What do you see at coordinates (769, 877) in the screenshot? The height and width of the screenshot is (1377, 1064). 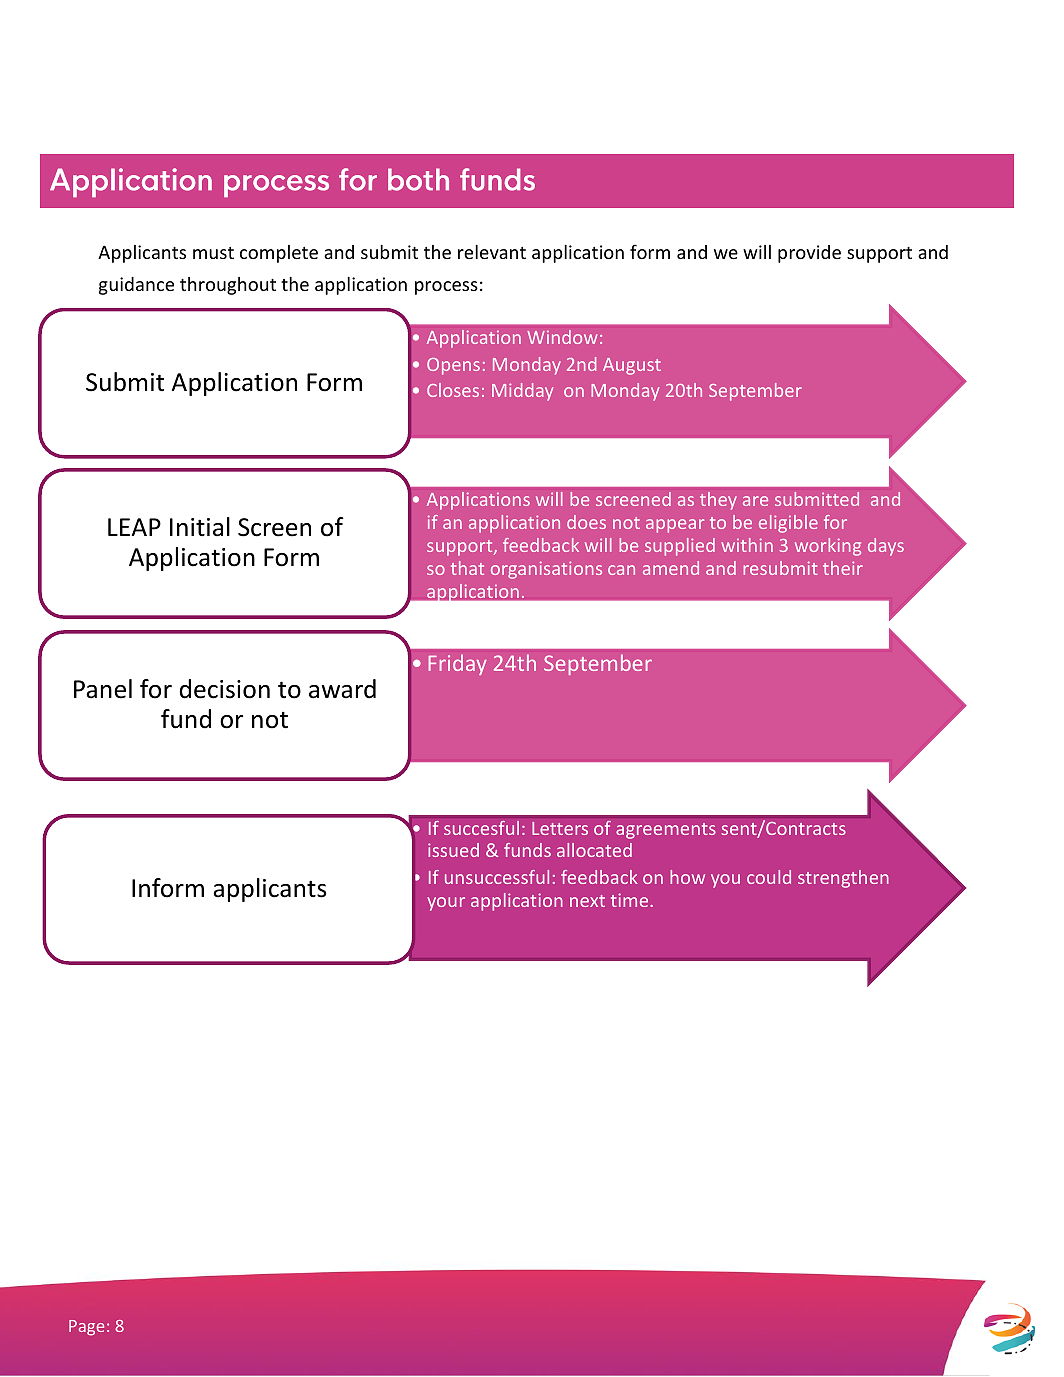 I see `could` at bounding box center [769, 877].
